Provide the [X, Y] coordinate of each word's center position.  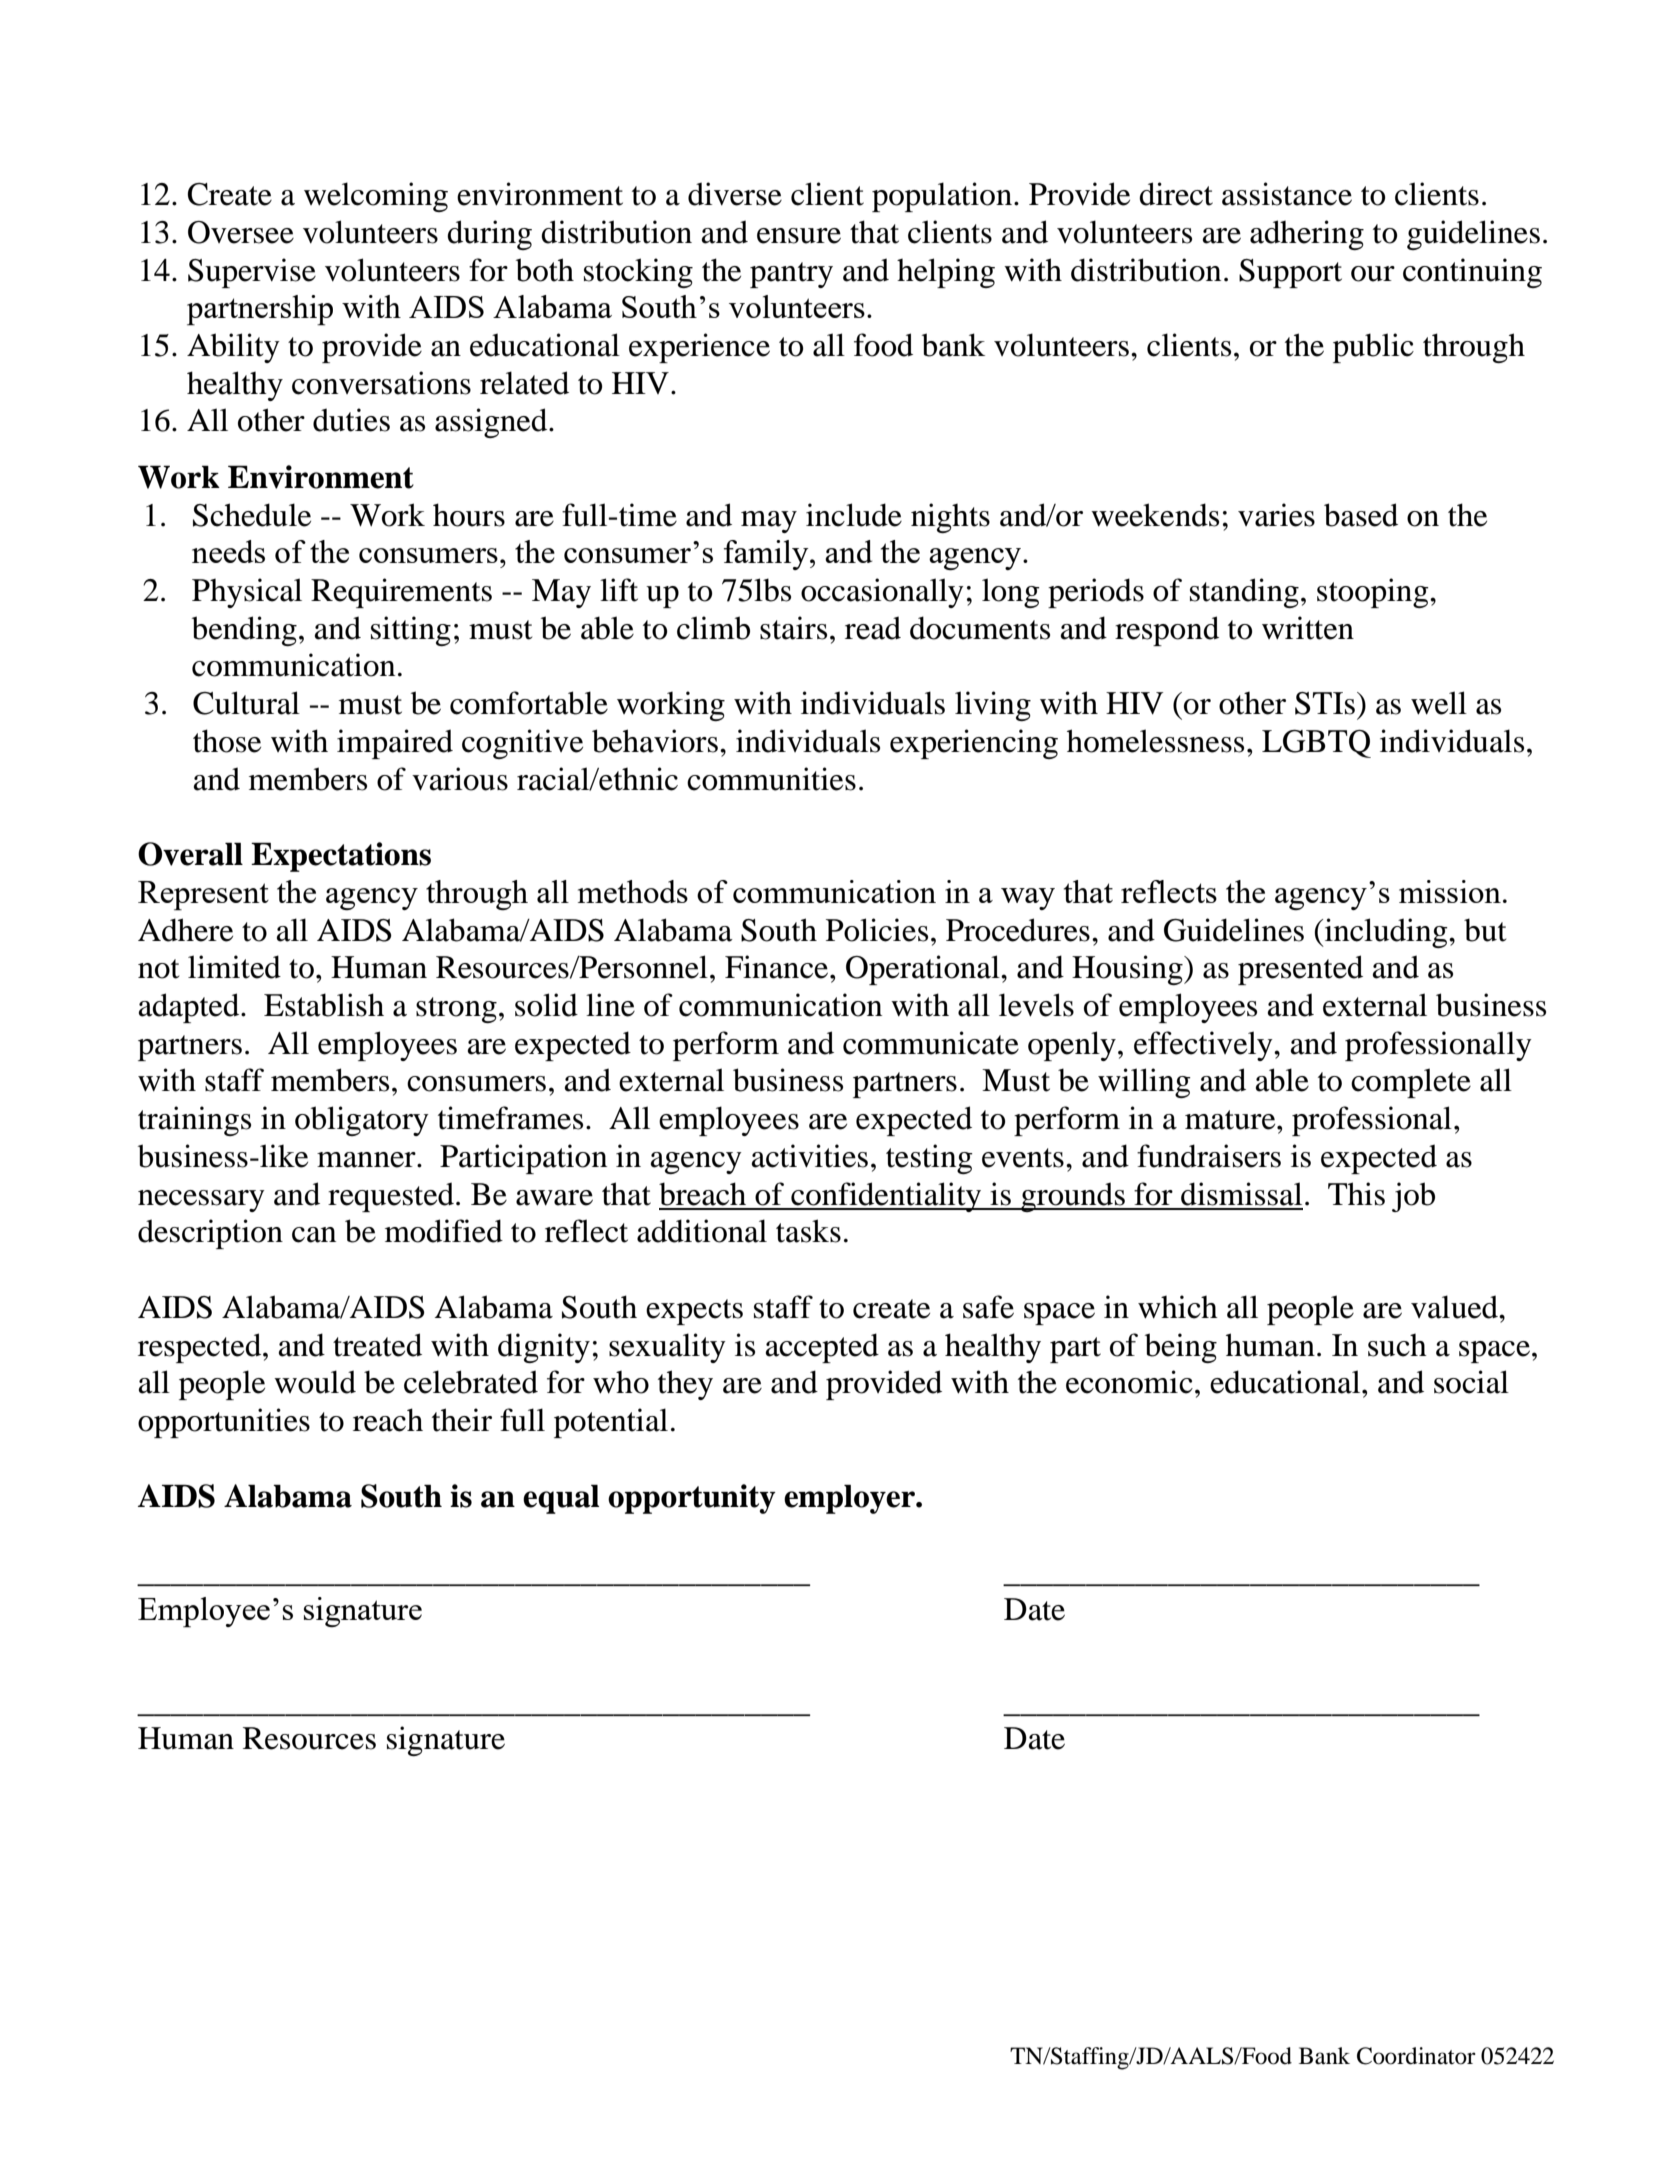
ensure [799, 236]
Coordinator [1416, 2056]
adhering [1307, 235]
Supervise [252, 273]
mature [1231, 1120]
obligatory [362, 1121]
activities [810, 1156]
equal [561, 1499]
